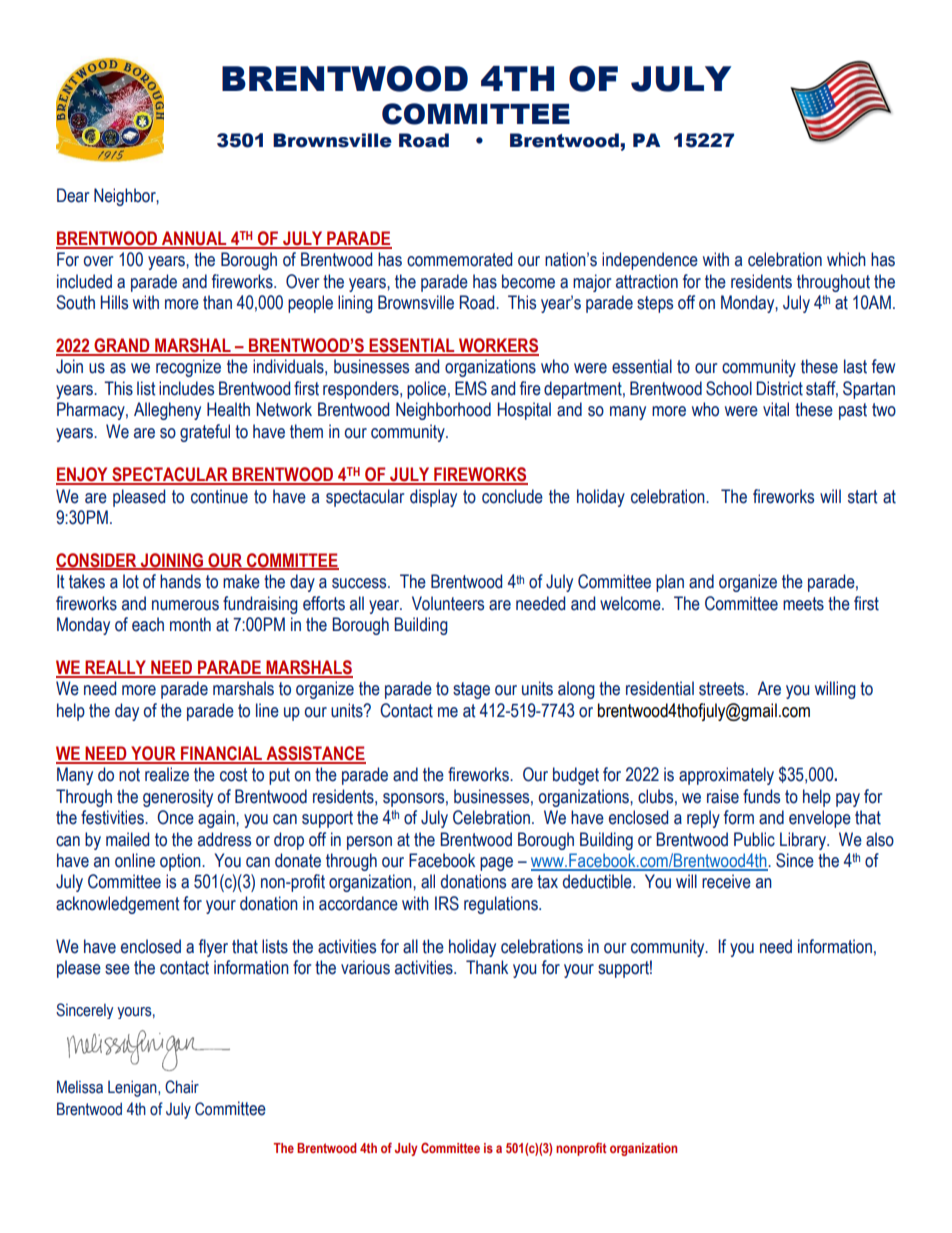 The height and width of the screenshot is (1233, 952). Describe the element at coordinates (194, 239) in the screenshot. I see `ANNUAL` at that location.
